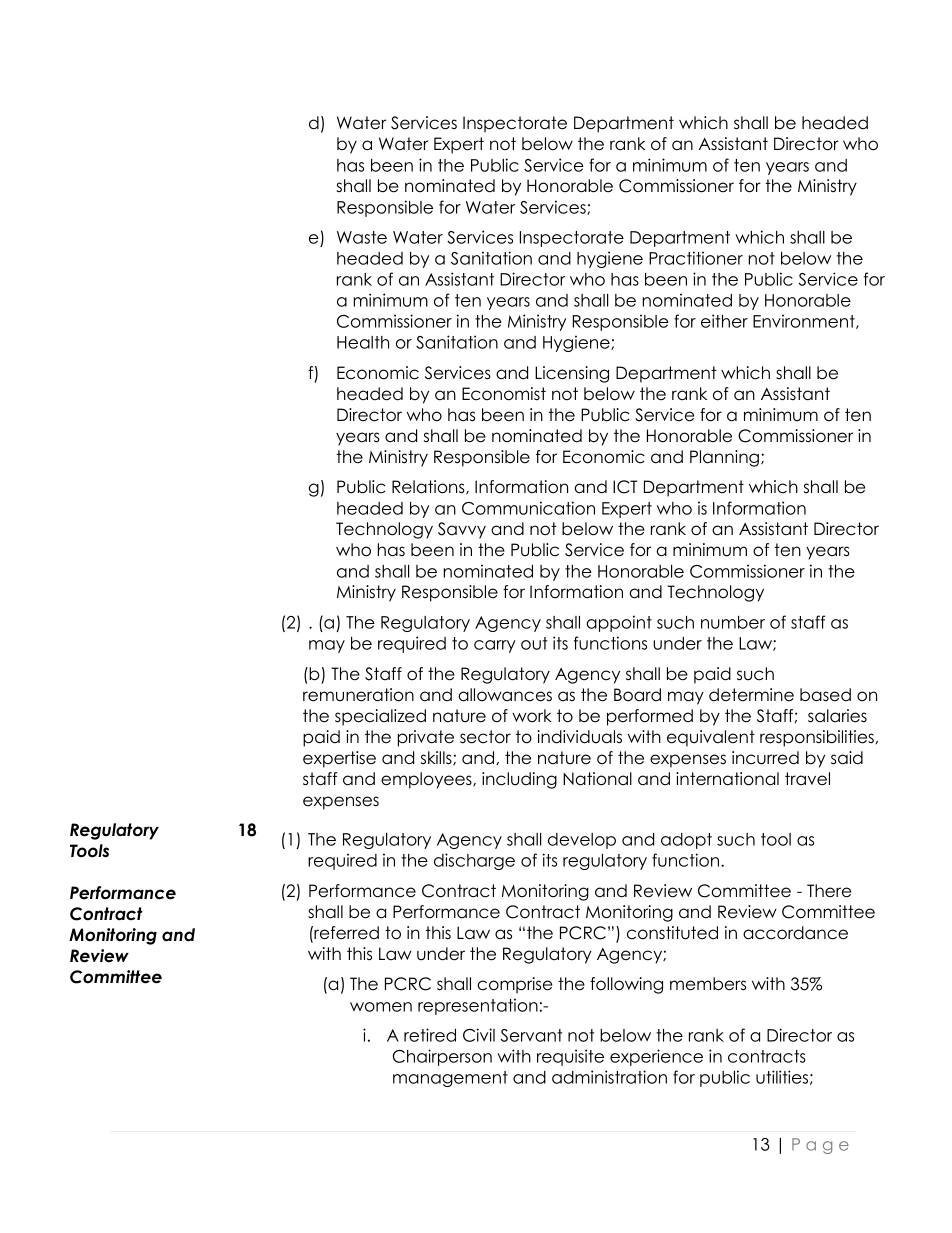  What do you see at coordinates (696, 258) in the screenshot?
I see `Practitioner` at bounding box center [696, 258].
